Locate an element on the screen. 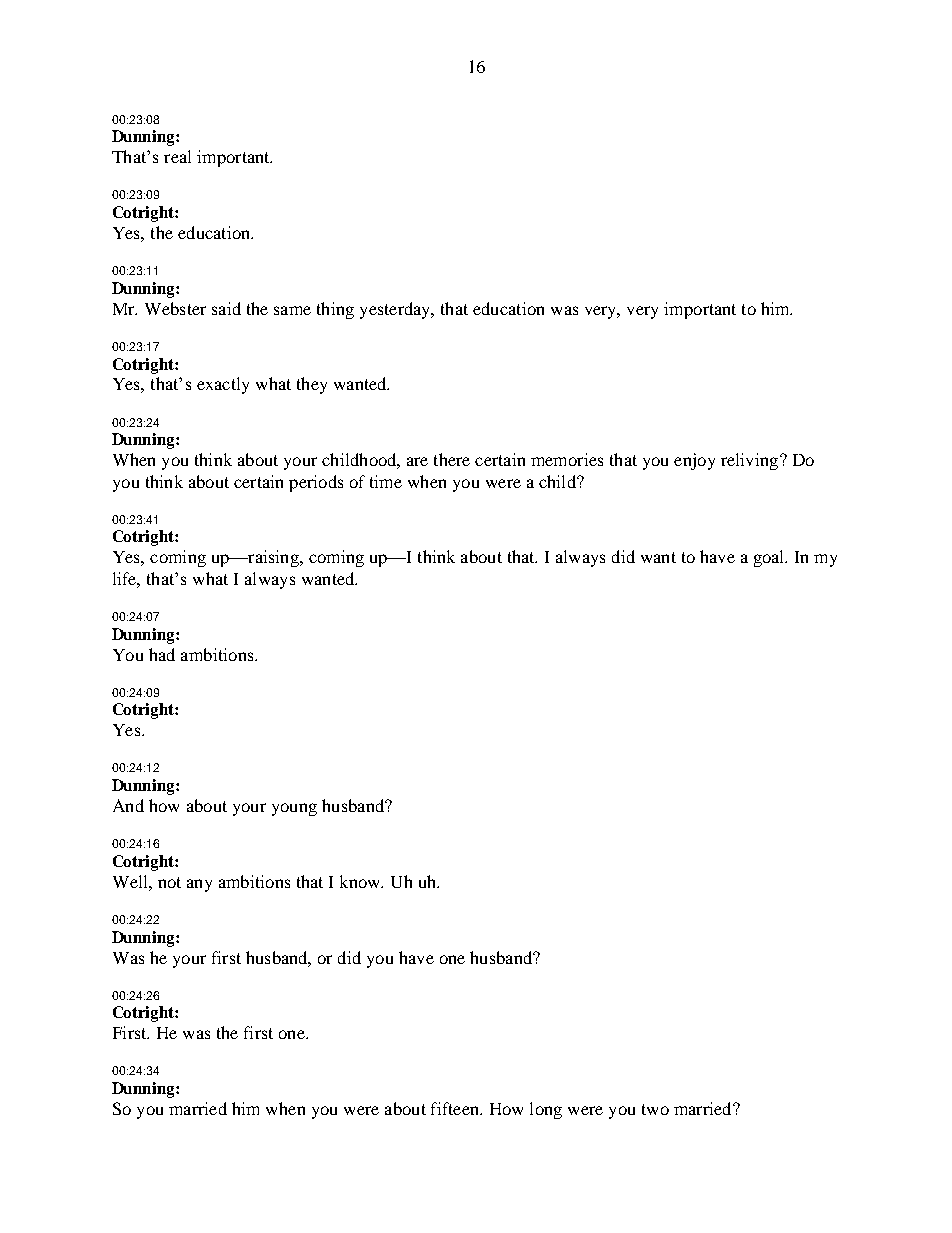 The width and height of the screenshot is (952, 1233). real is located at coordinates (177, 156).
